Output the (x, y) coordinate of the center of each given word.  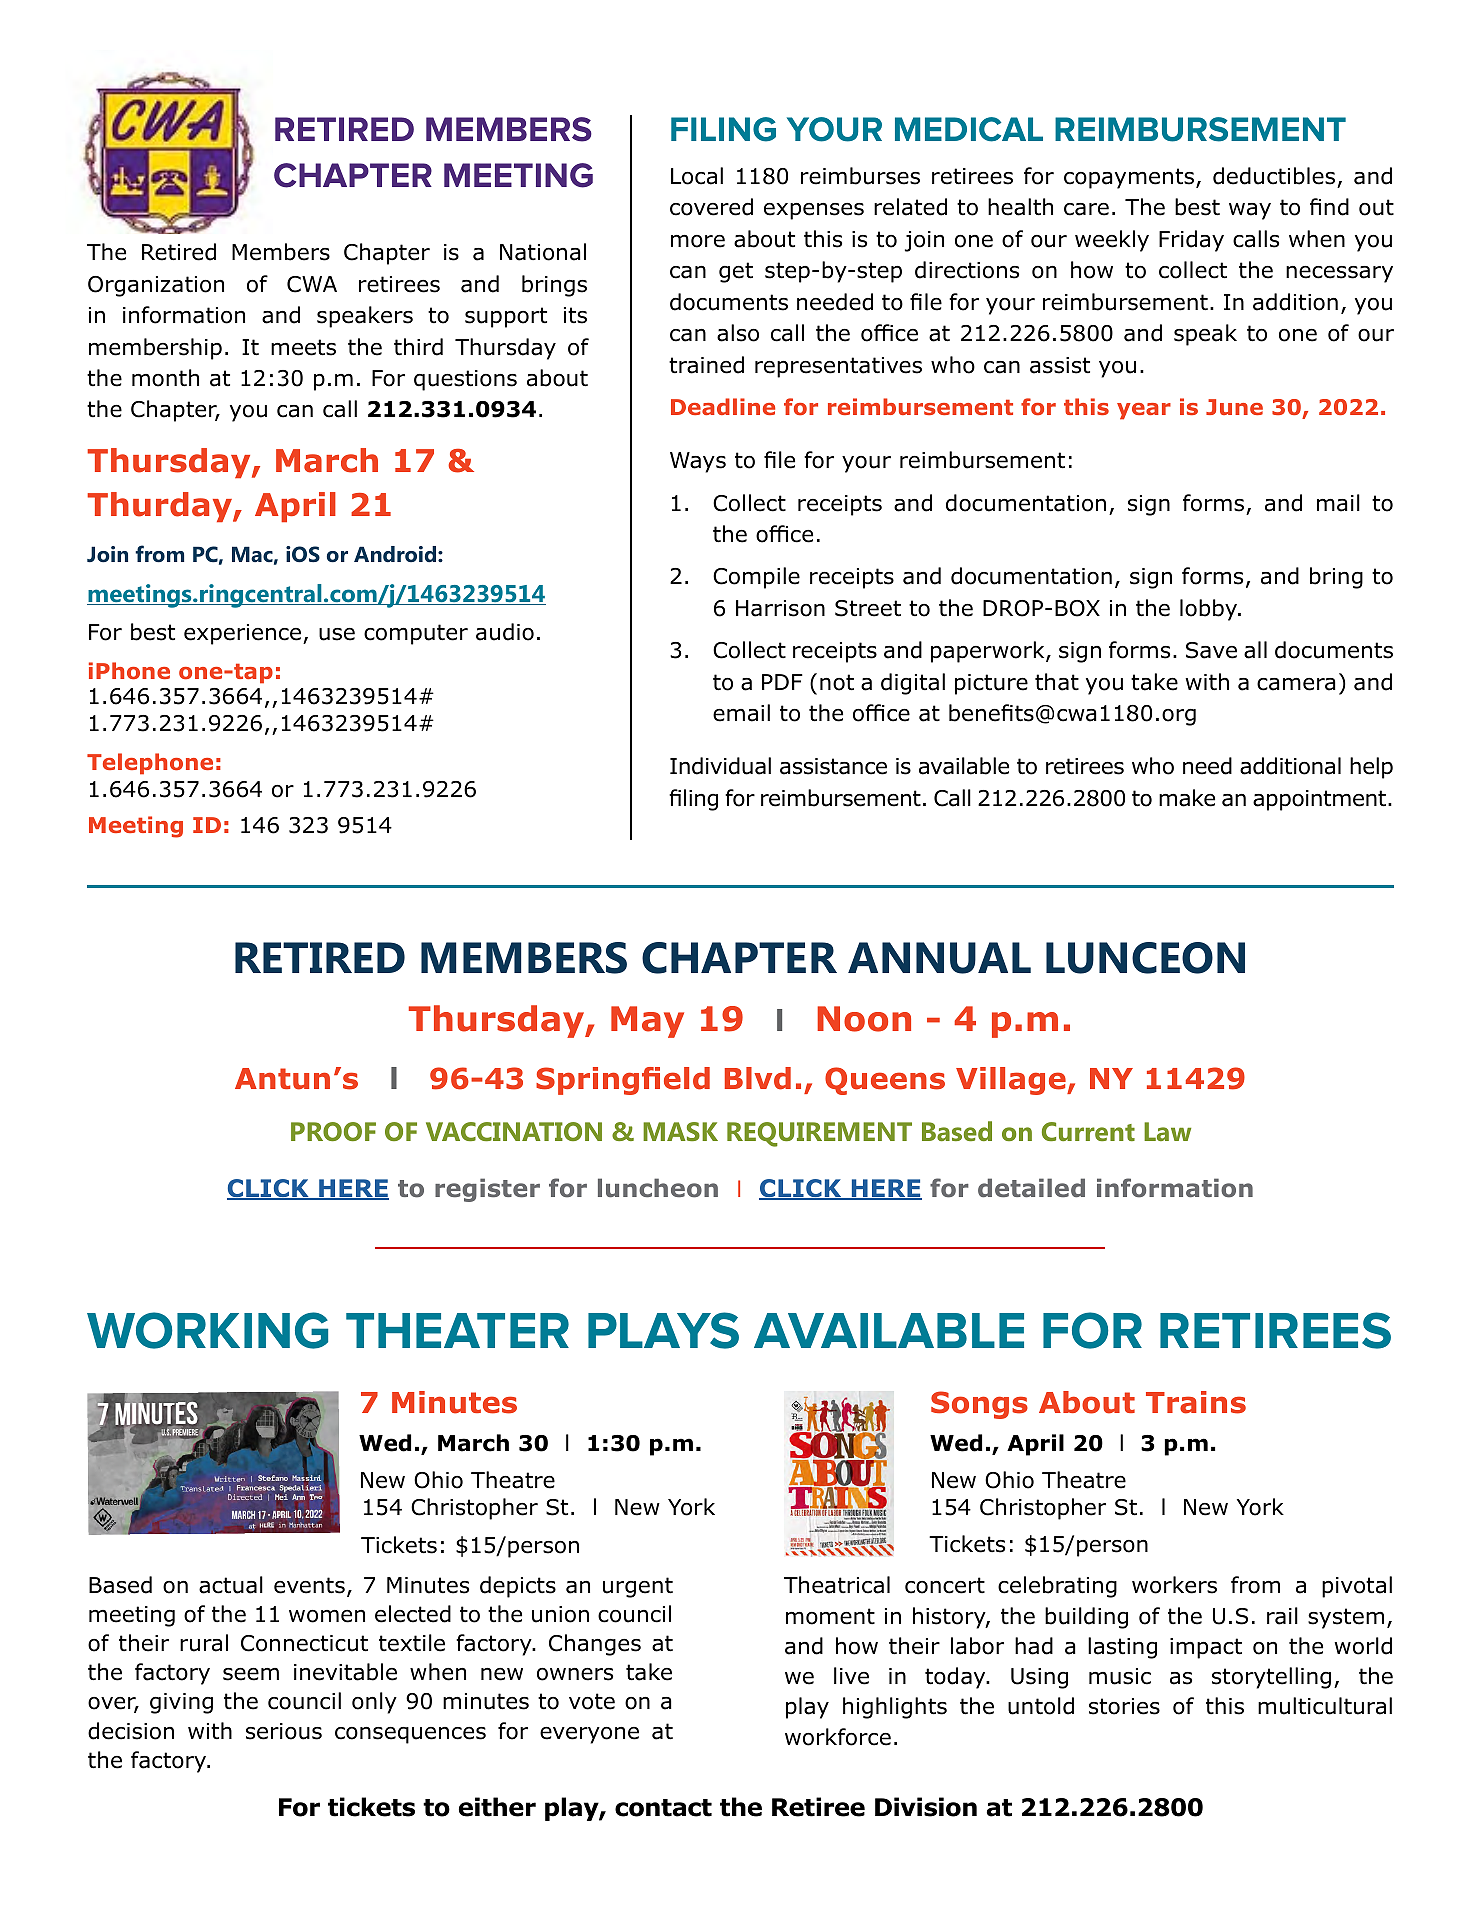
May (647, 1022)
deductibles (1274, 176)
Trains (1196, 1402)
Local (697, 176)
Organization (156, 286)
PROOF (333, 1131)
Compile (756, 578)
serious (284, 1731)
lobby (1210, 610)
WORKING (207, 1330)
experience (244, 634)
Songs (979, 1405)
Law (1167, 1131)
